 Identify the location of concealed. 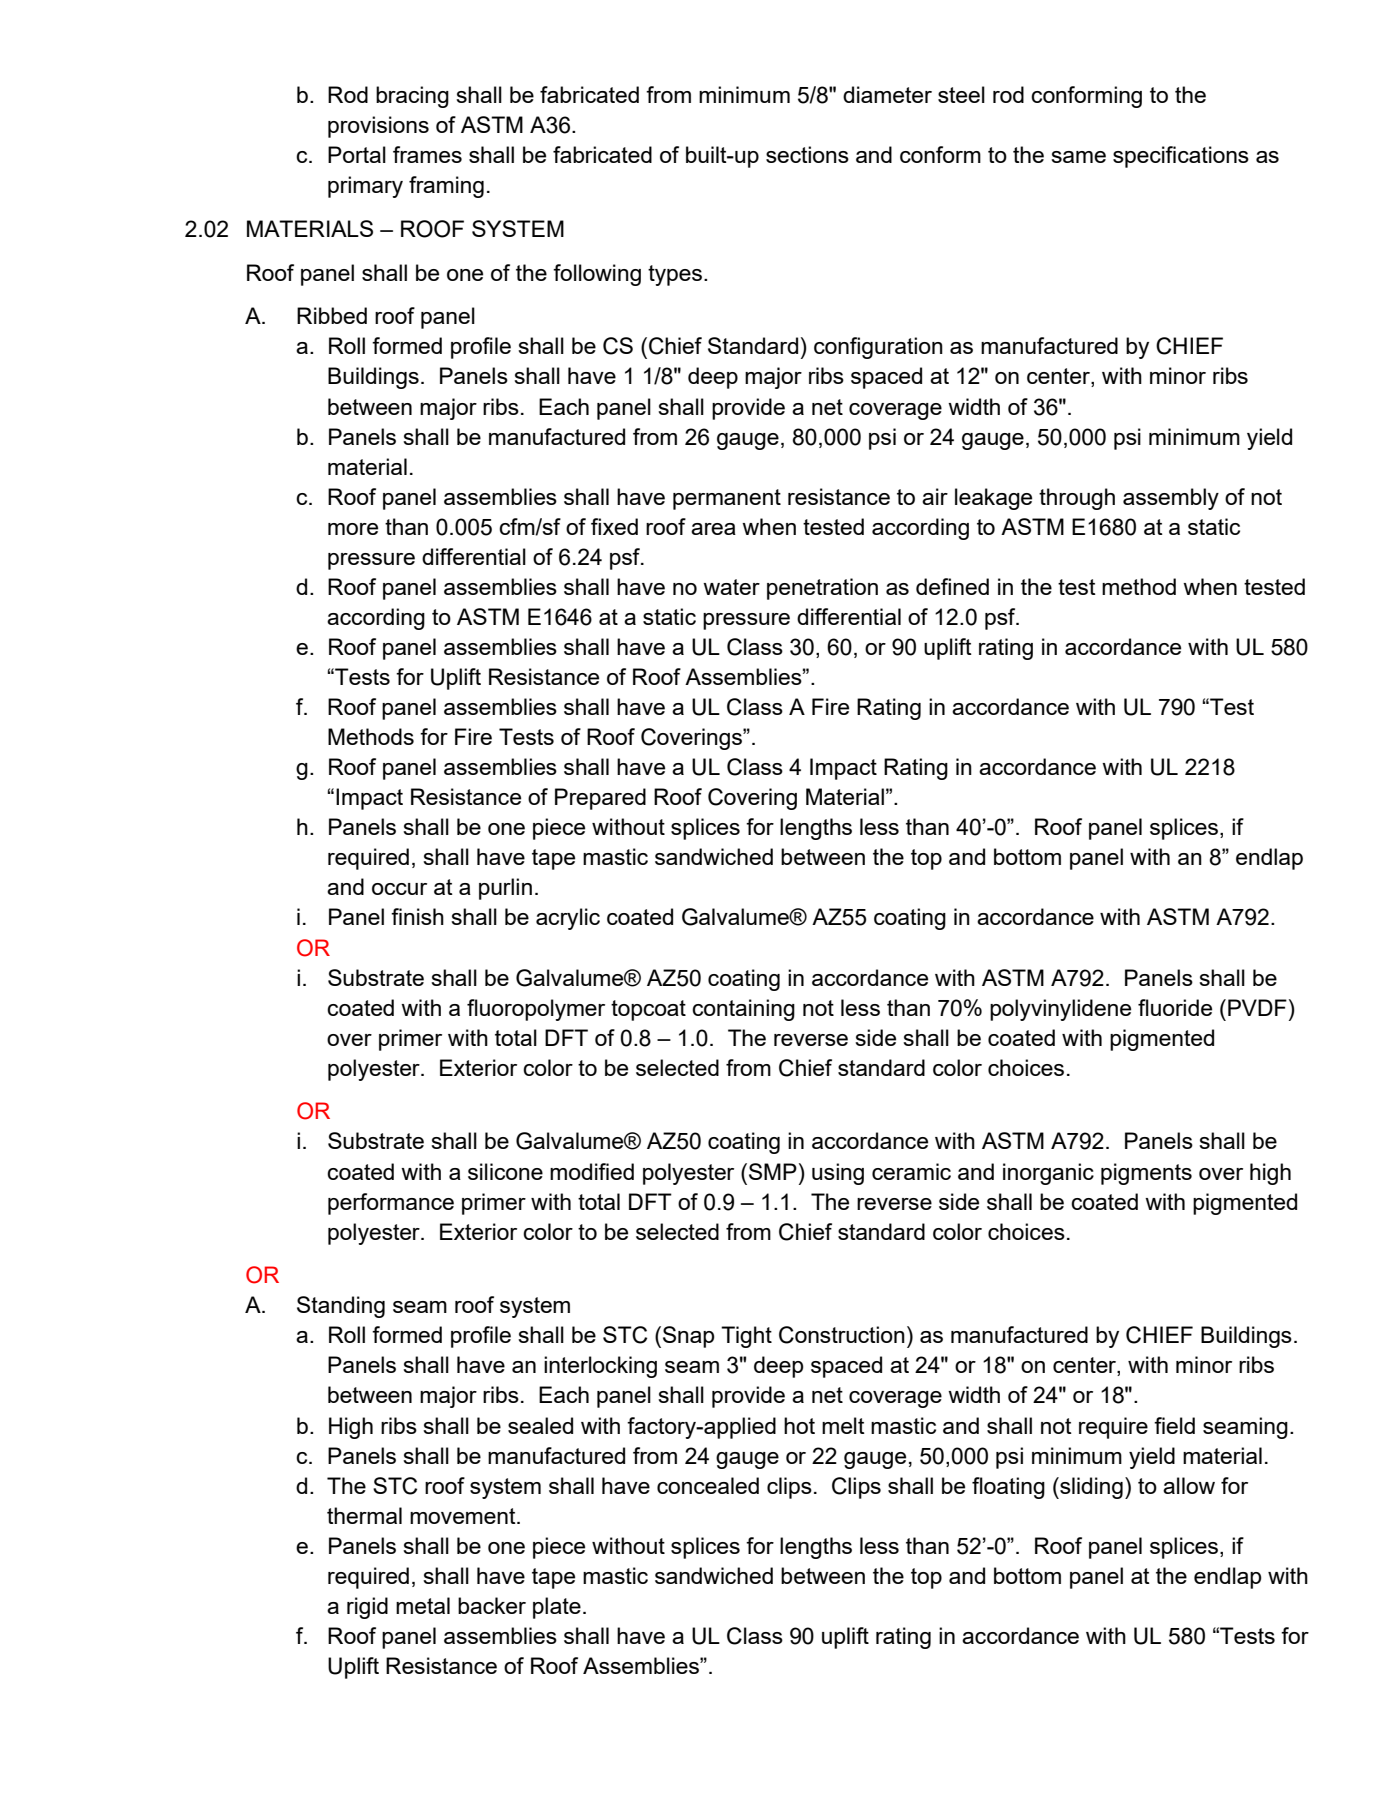
(708, 1485).
